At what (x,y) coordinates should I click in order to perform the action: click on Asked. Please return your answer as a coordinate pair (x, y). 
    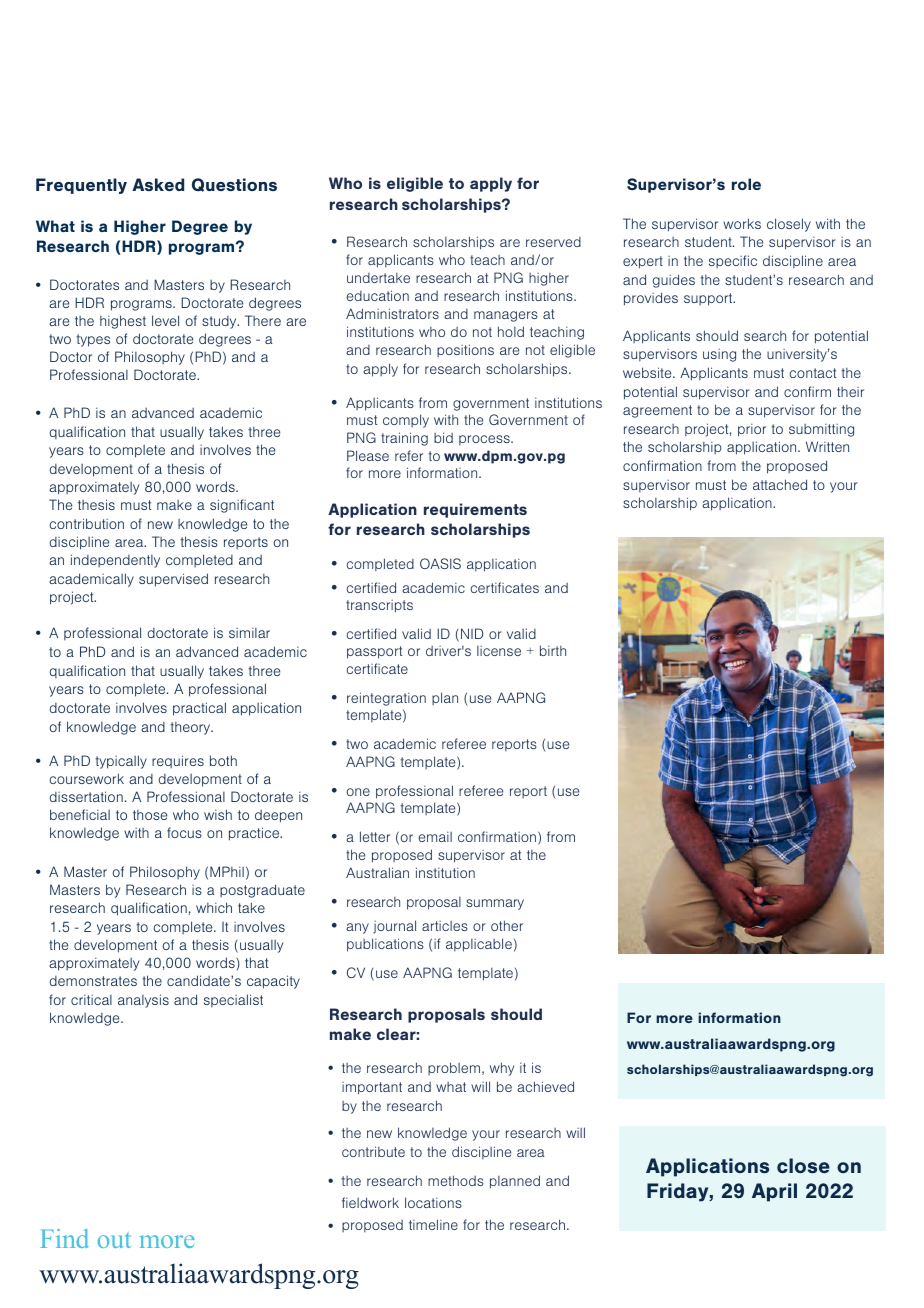
    Looking at the image, I should click on (158, 184).
